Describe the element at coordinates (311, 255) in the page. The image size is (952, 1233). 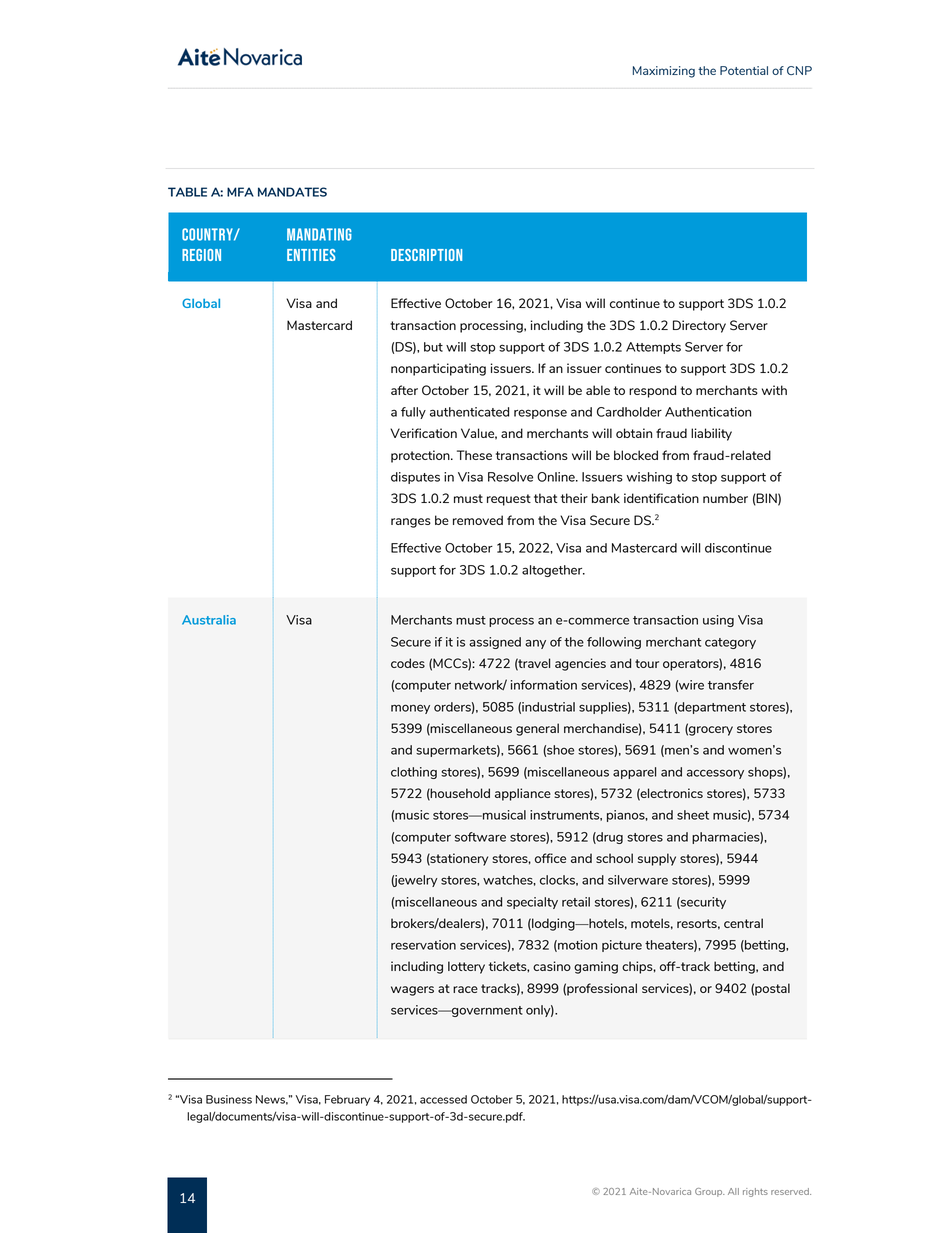
I see `entities` at that location.
